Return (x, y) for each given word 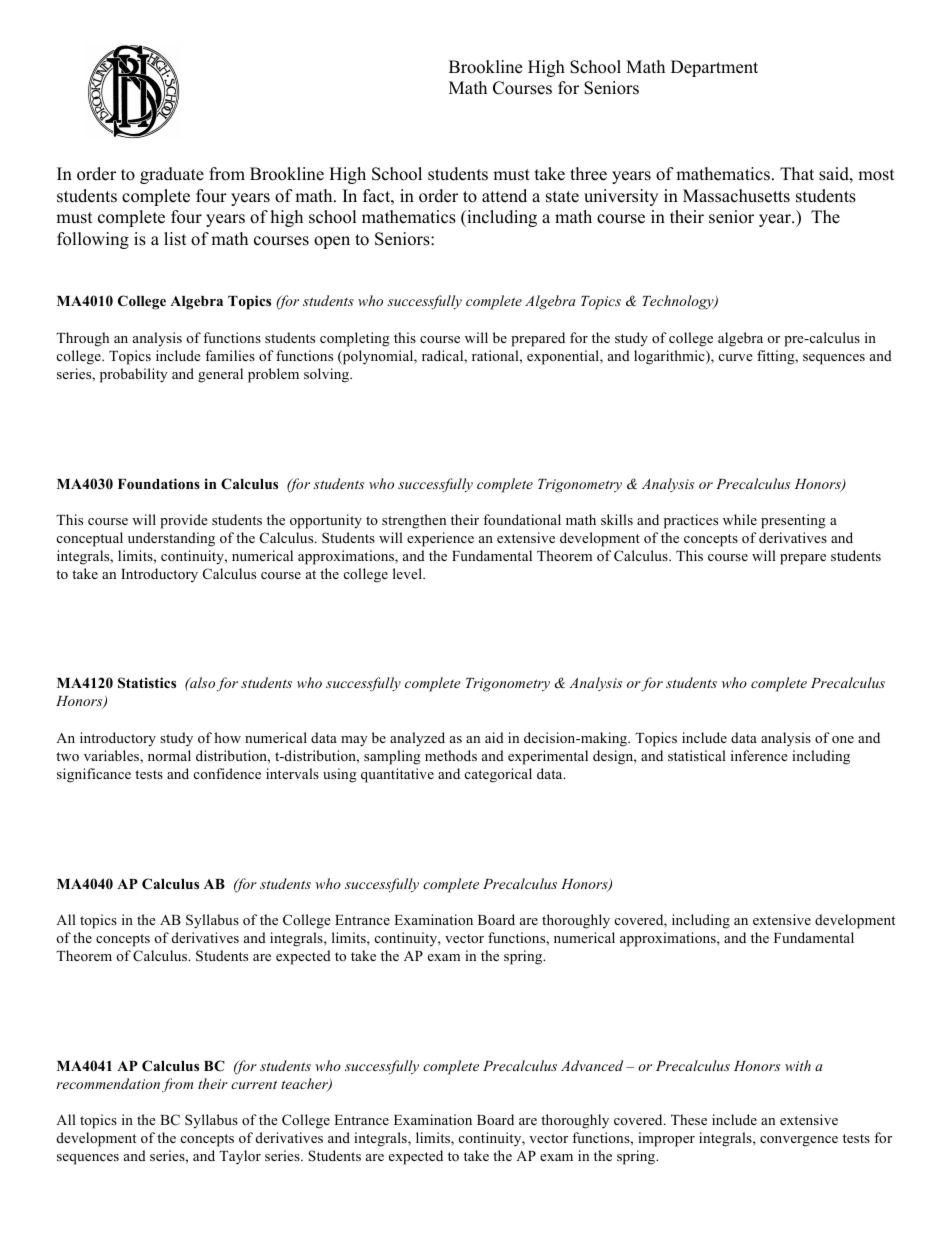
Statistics (147, 683)
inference (759, 755)
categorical (498, 775)
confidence (227, 773)
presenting (793, 521)
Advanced (592, 1065)
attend (504, 196)
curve (736, 357)
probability (134, 375)
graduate (172, 175)
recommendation (108, 1083)
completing (355, 339)
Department (714, 68)
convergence (799, 1141)
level (408, 573)
